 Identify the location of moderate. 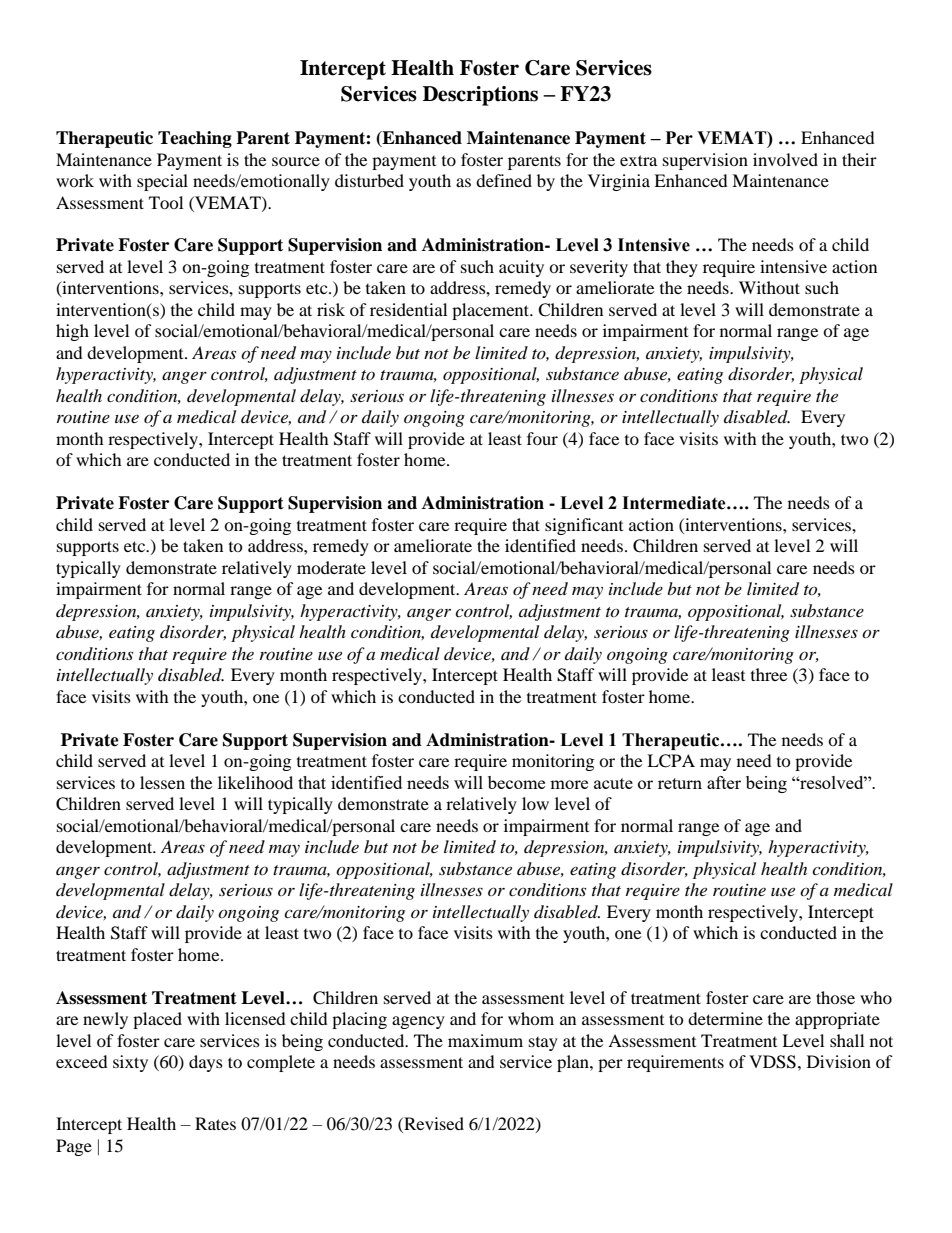
(331, 567).
